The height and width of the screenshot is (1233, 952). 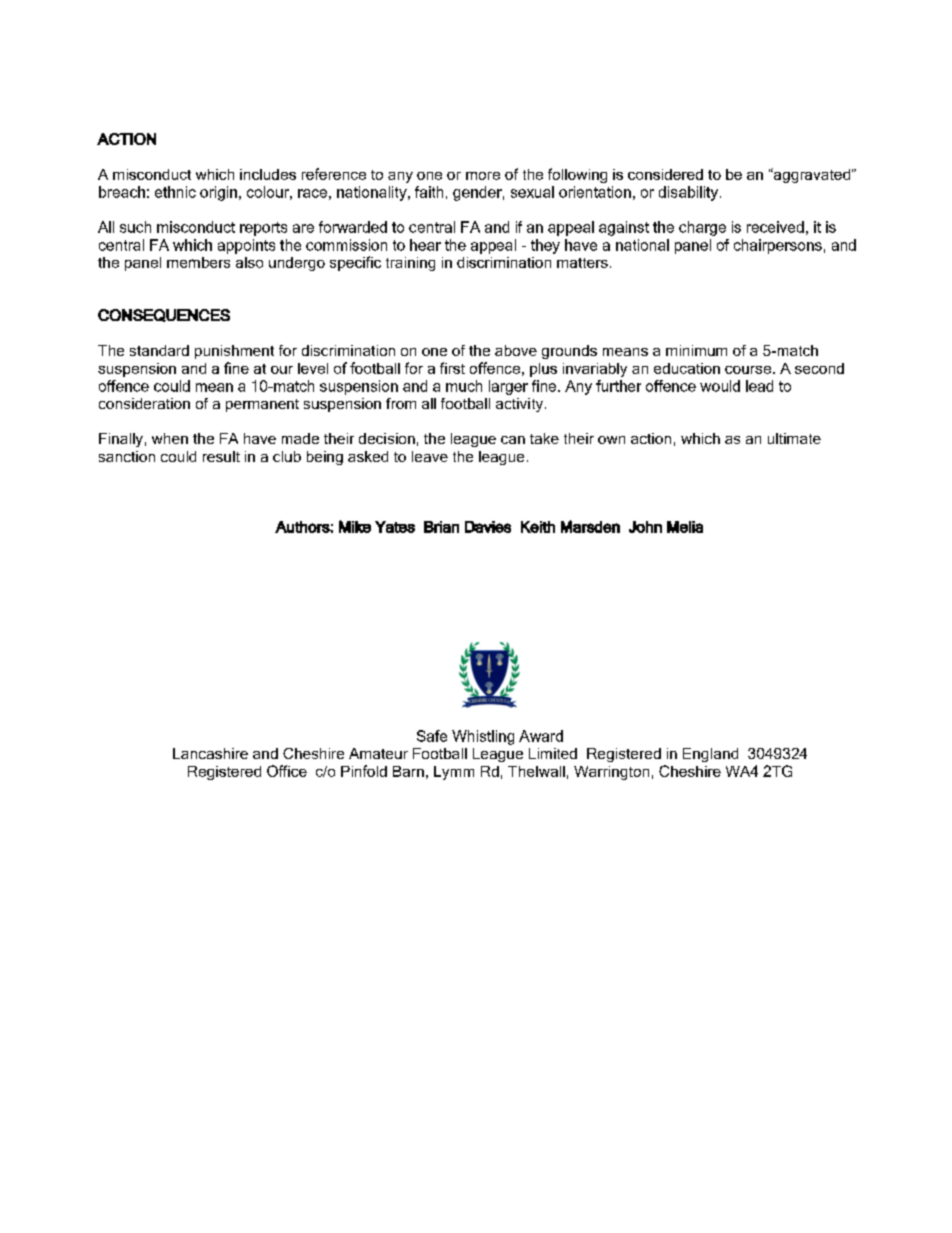 I want to click on Lancashire, so click(x=210, y=753).
